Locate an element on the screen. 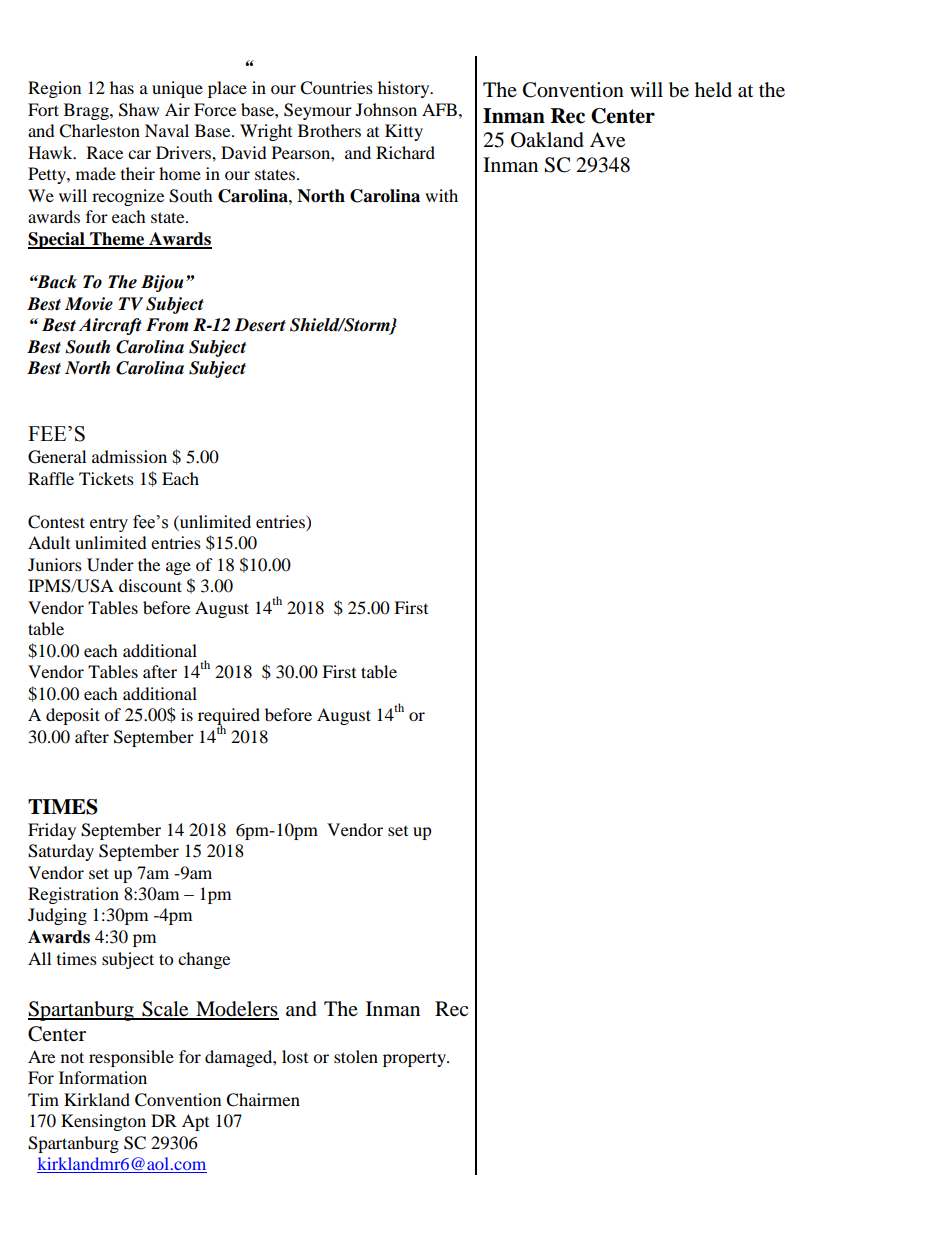 Image resolution: width=952 pixels, height=1233 pixels. with is located at coordinates (441, 195).
